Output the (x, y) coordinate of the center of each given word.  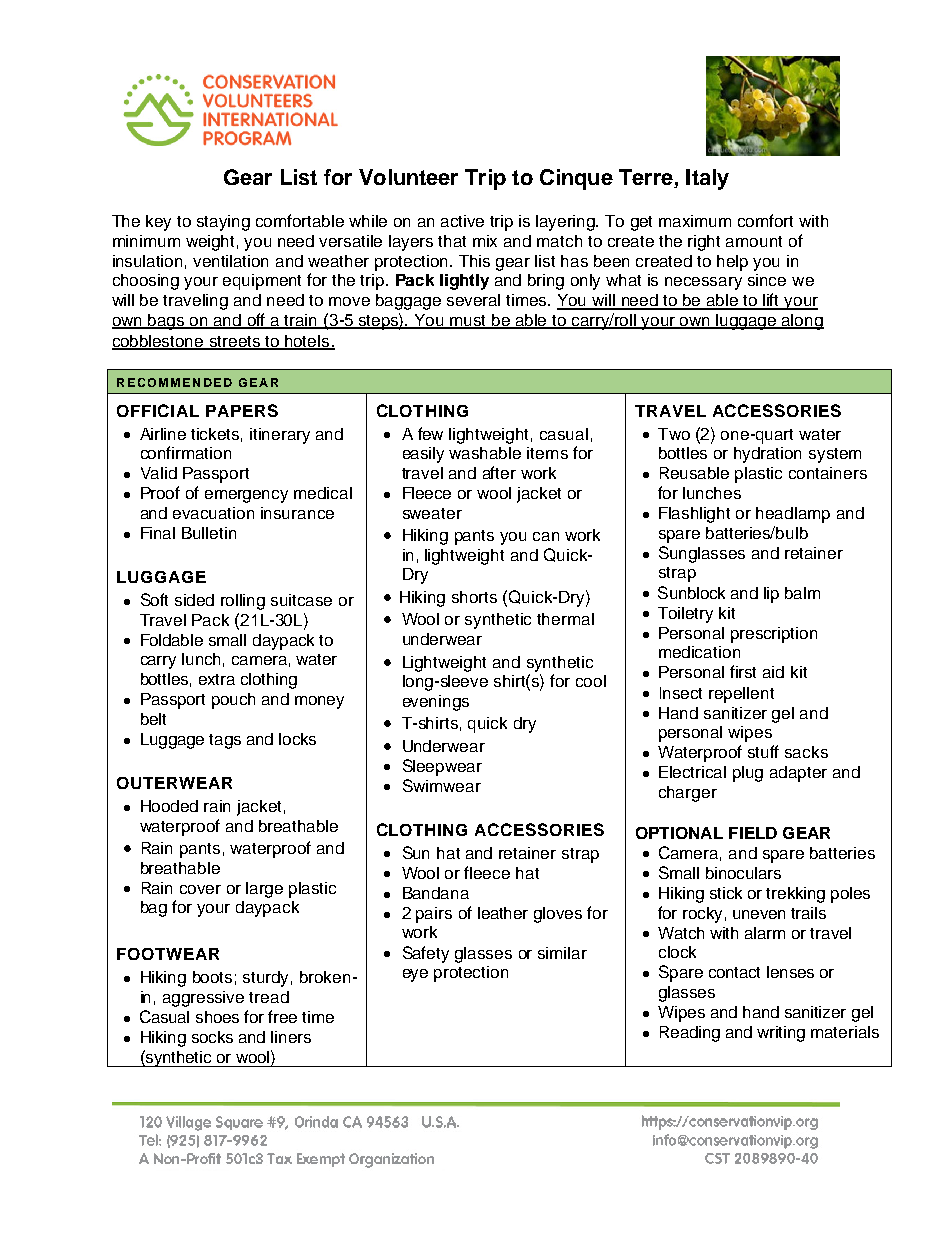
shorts (474, 597)
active (462, 221)
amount (754, 241)
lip (771, 595)
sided (194, 600)
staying (223, 223)
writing (781, 1034)
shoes (217, 1017)
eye (415, 975)
